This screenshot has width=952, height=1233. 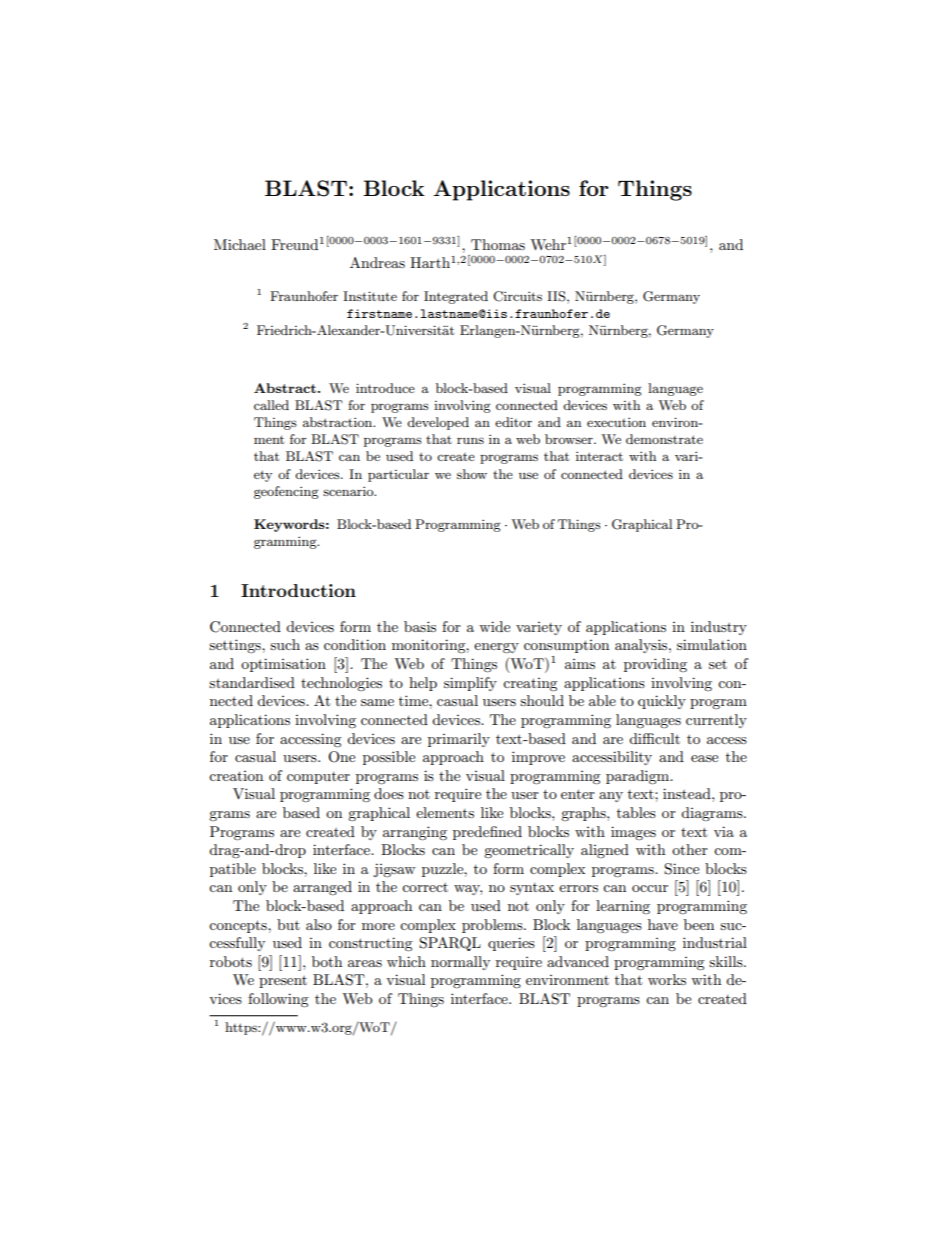 What do you see at coordinates (664, 439) in the screenshot?
I see `demonstrate` at bounding box center [664, 439].
